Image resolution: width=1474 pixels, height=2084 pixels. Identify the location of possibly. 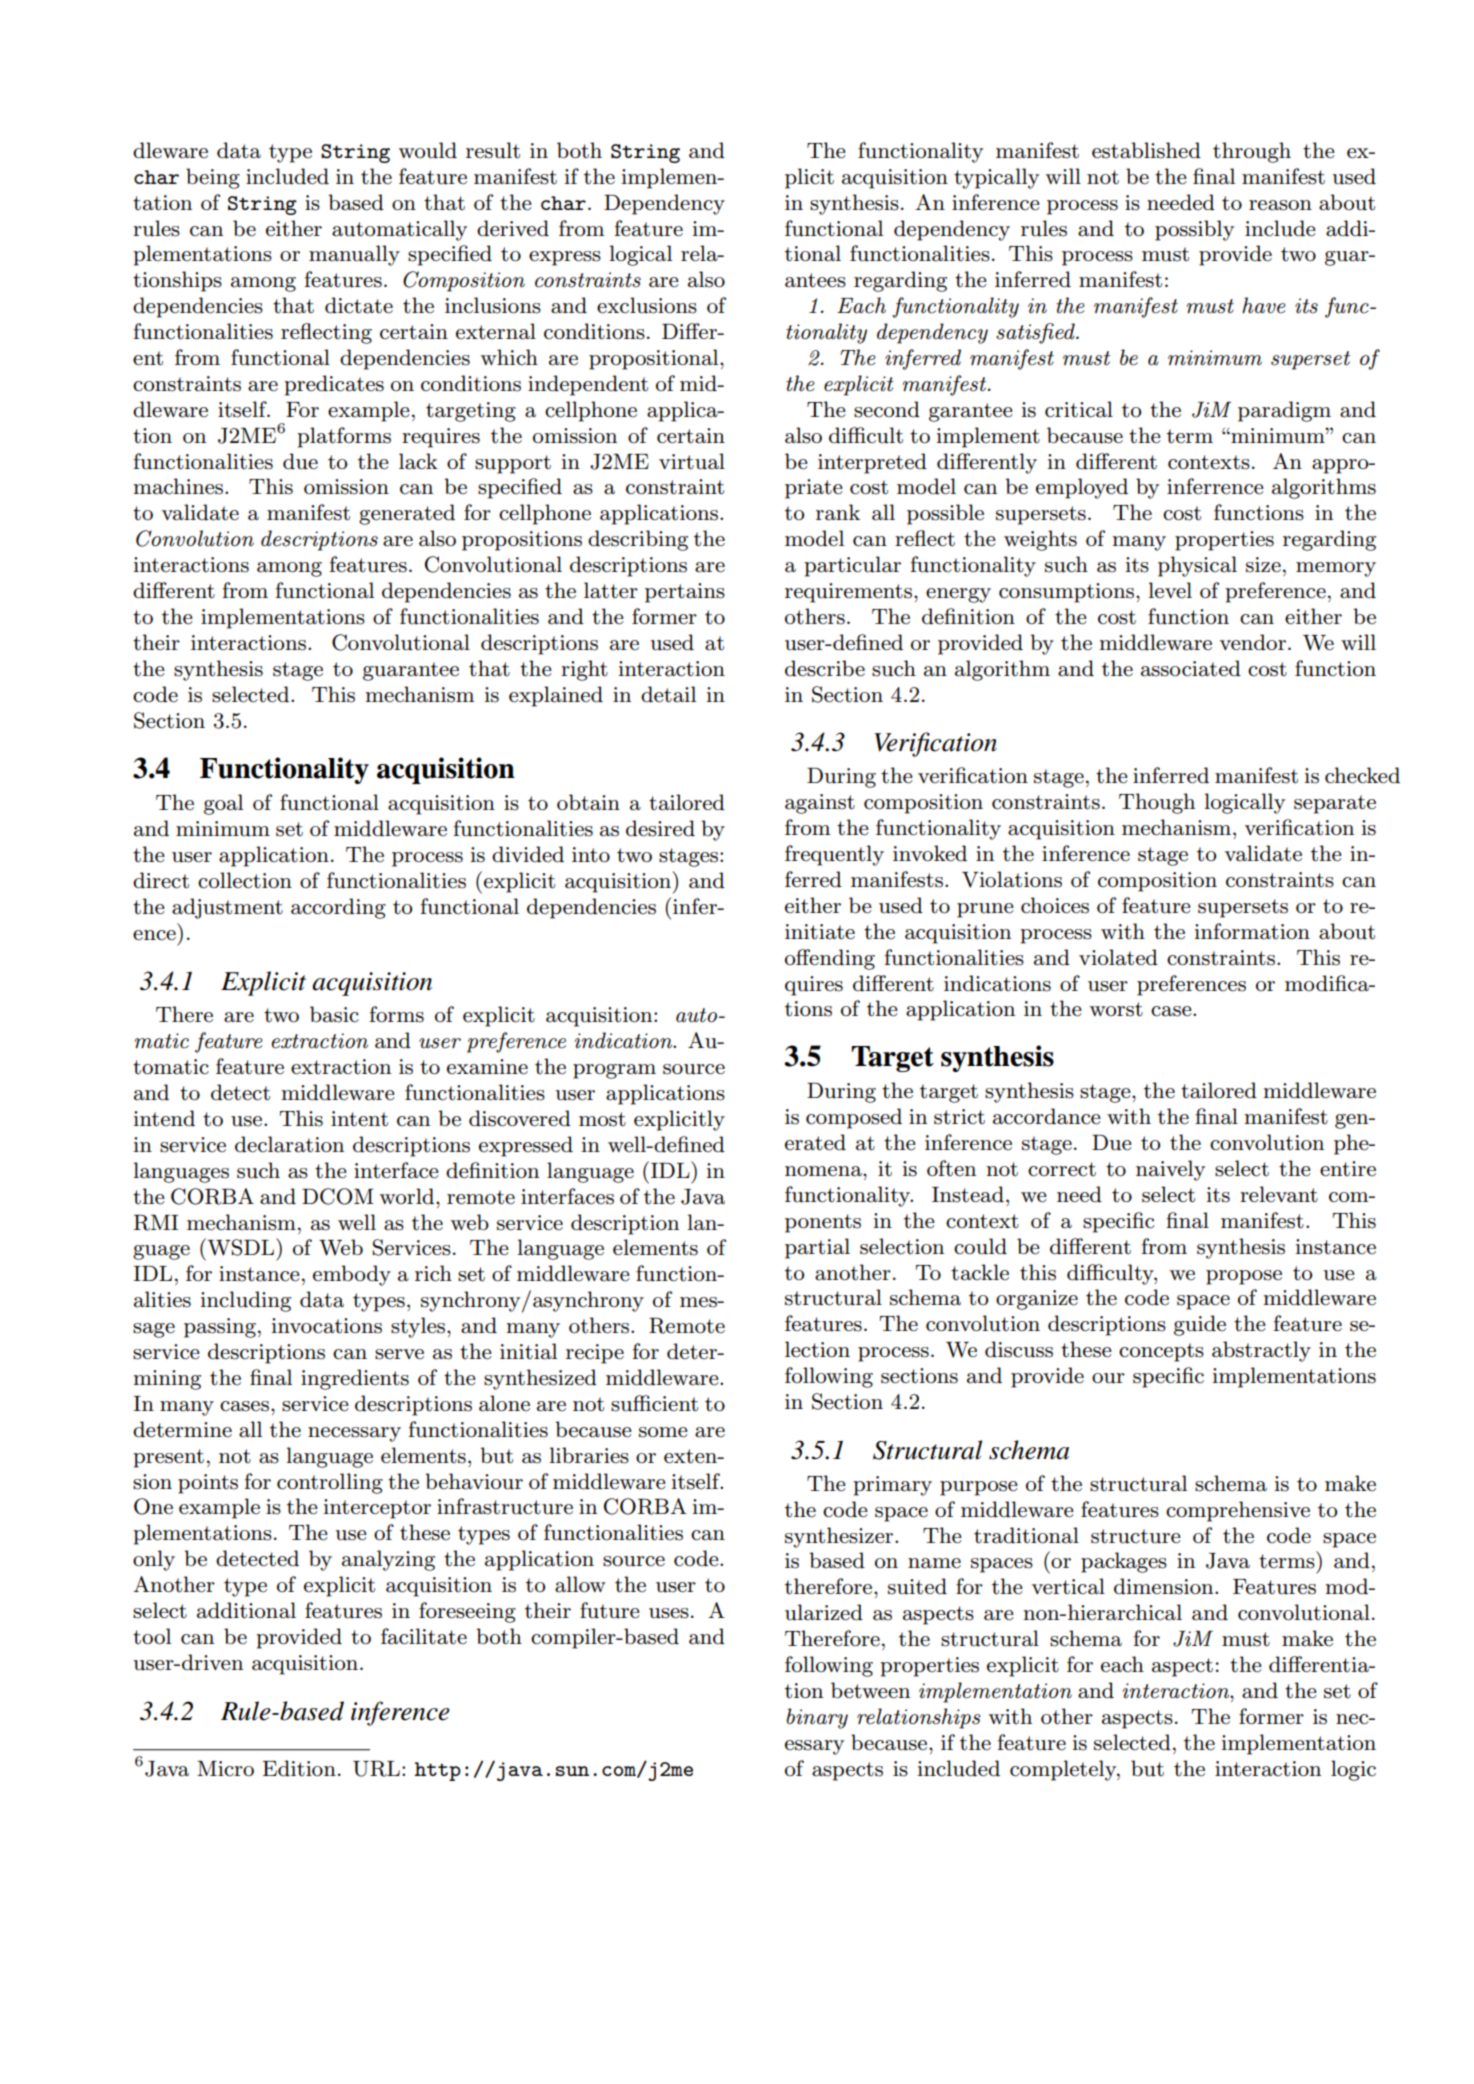
(1194, 230).
